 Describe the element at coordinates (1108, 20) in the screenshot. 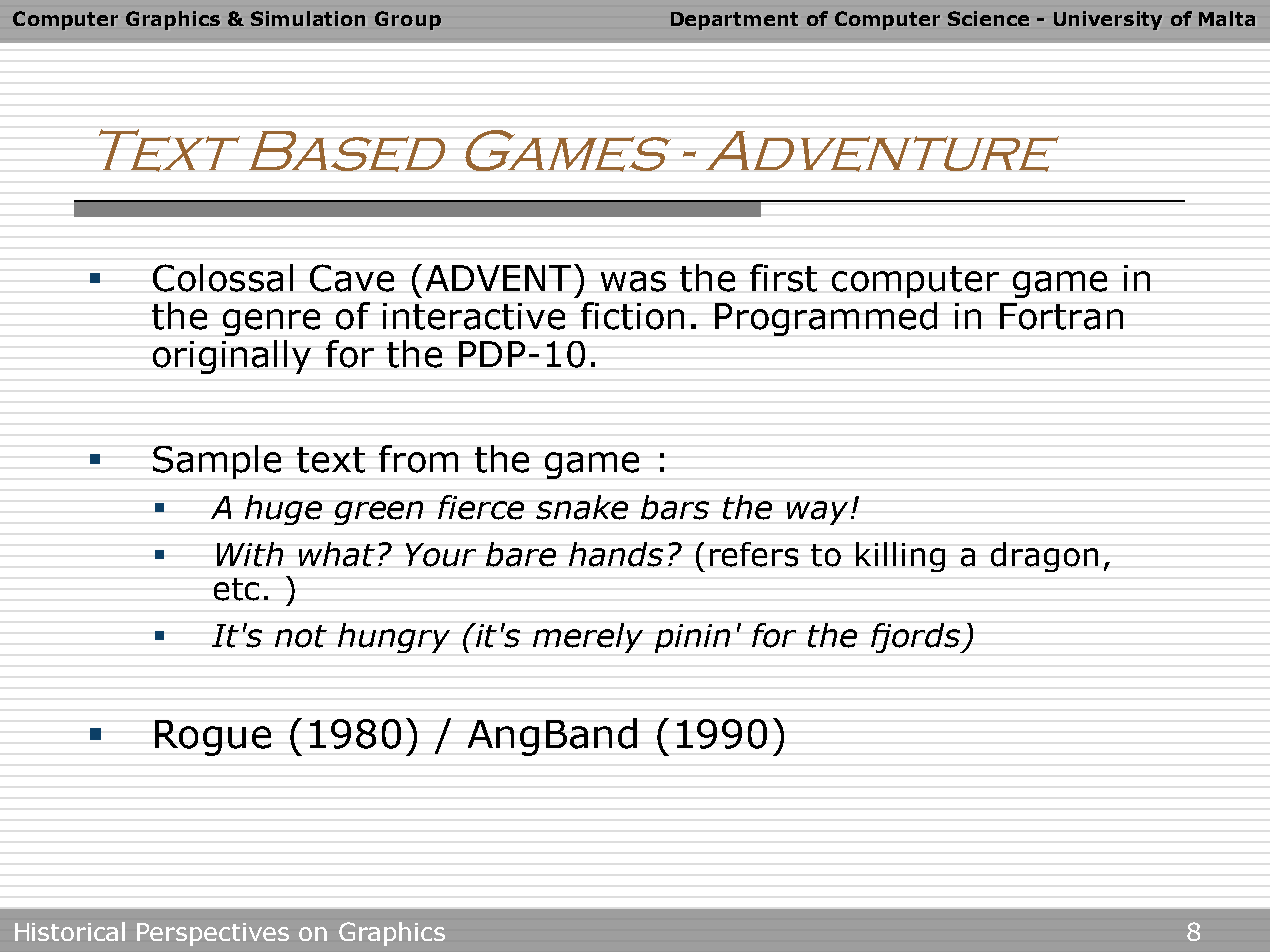

I see `University` at that location.
